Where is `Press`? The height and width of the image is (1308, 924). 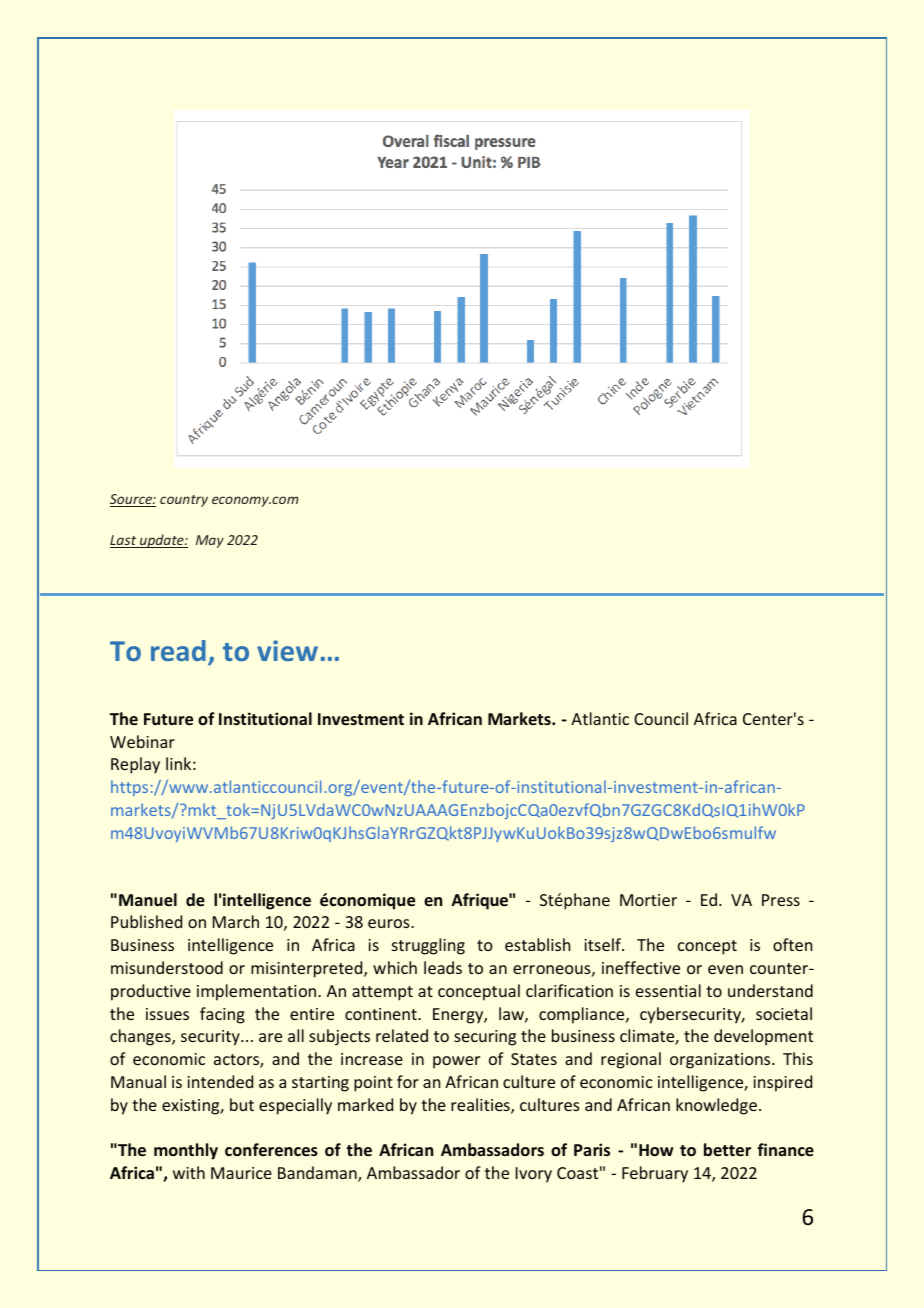 Press is located at coordinates (781, 900).
